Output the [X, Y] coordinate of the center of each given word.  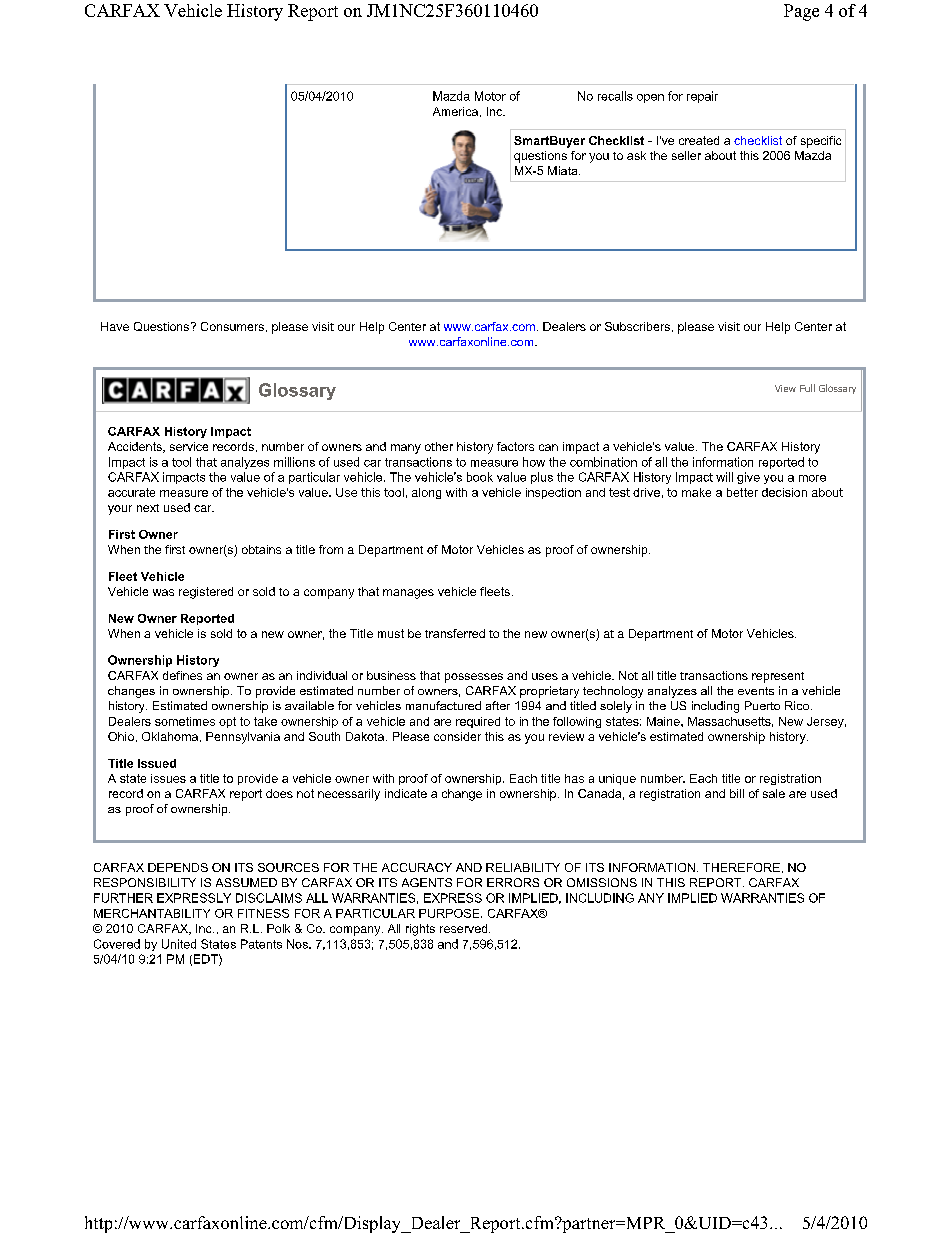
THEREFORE [741, 867]
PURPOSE [450, 913]
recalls [615, 96]
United [179, 944]
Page [801, 12]
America [455, 111]
